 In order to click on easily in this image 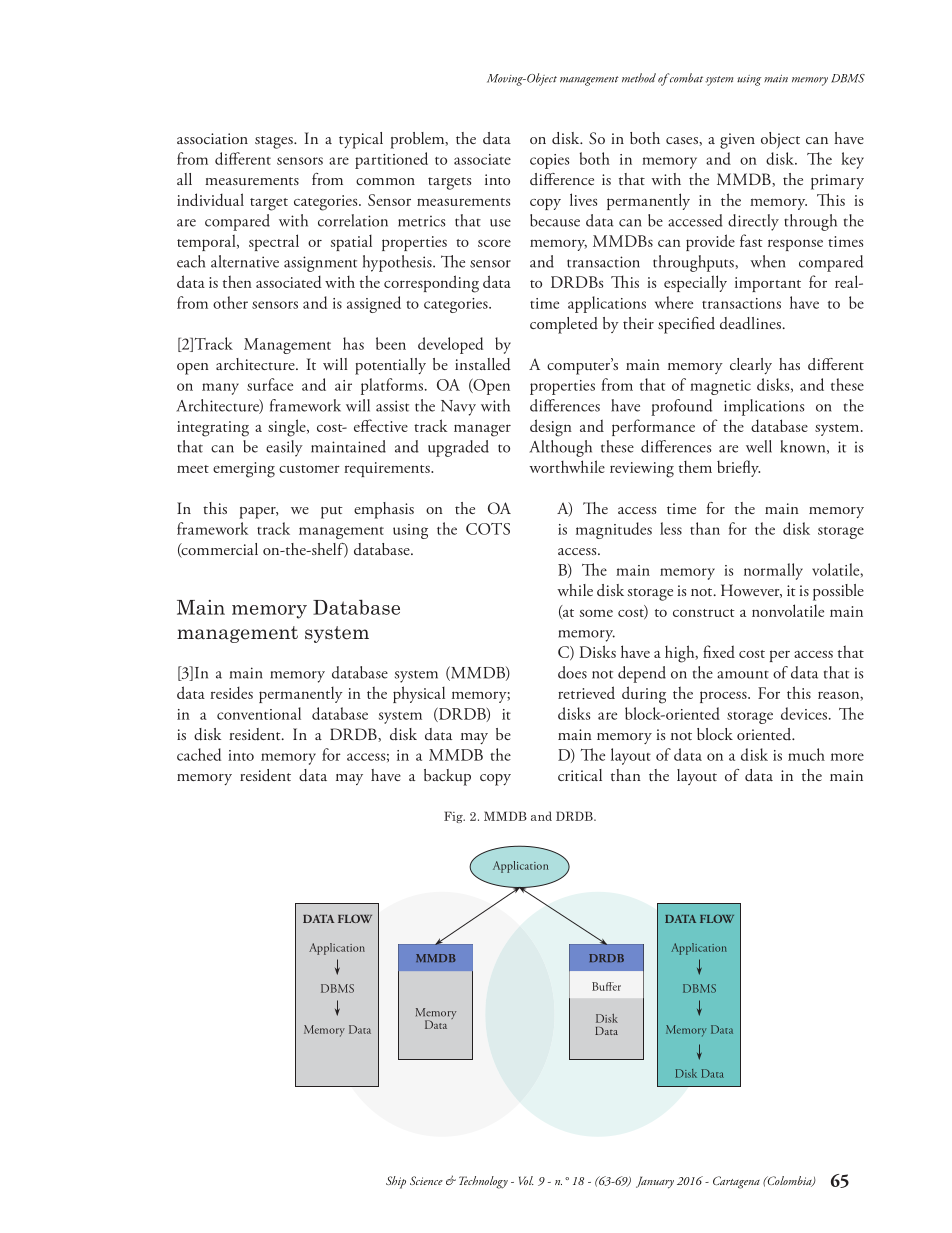, I will do `click(284, 448)`.
